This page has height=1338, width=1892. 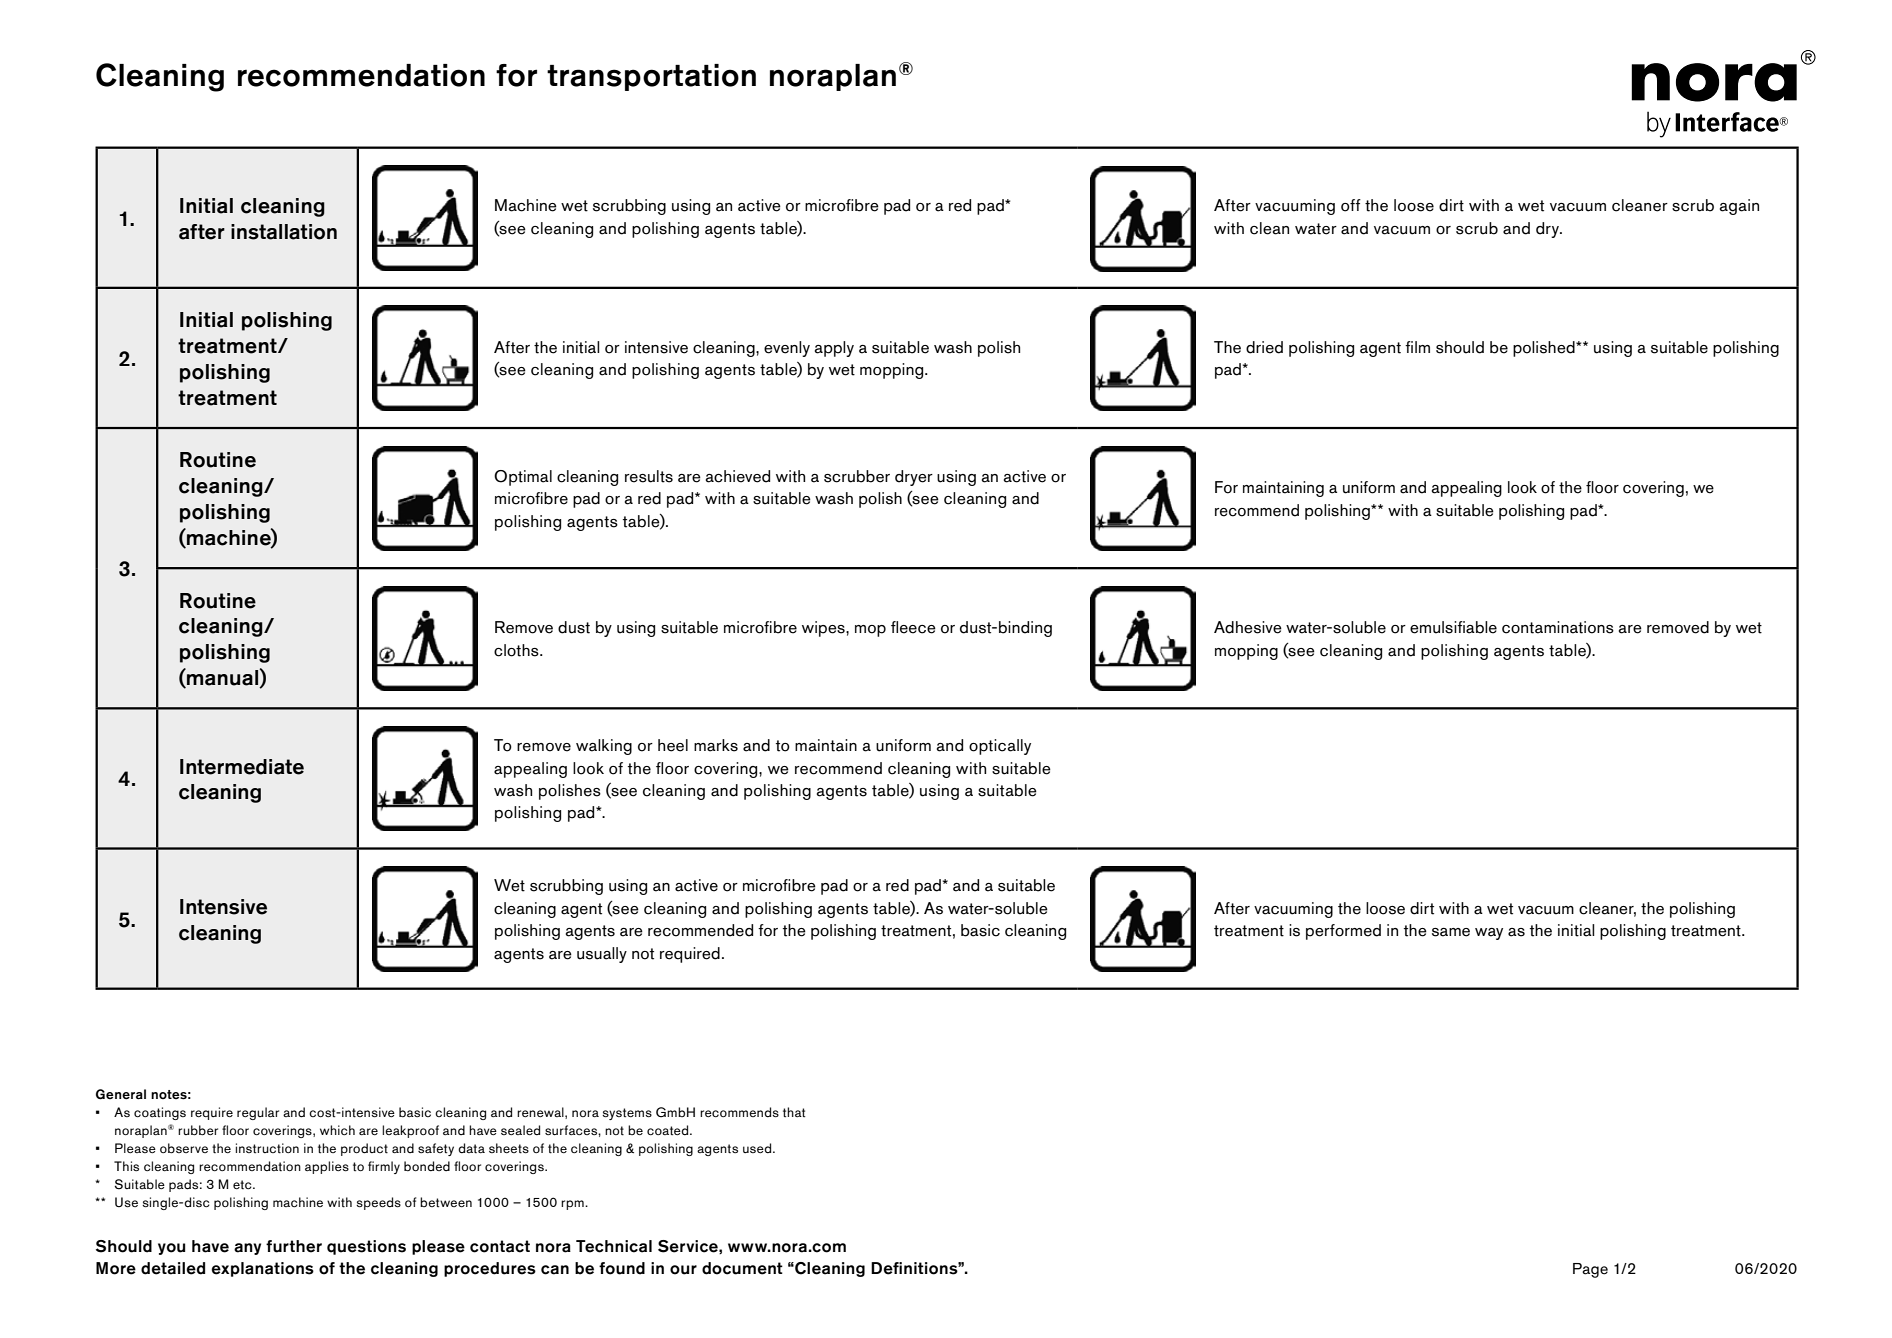 What do you see at coordinates (651, 77) in the page?
I see `transportation` at bounding box center [651, 77].
